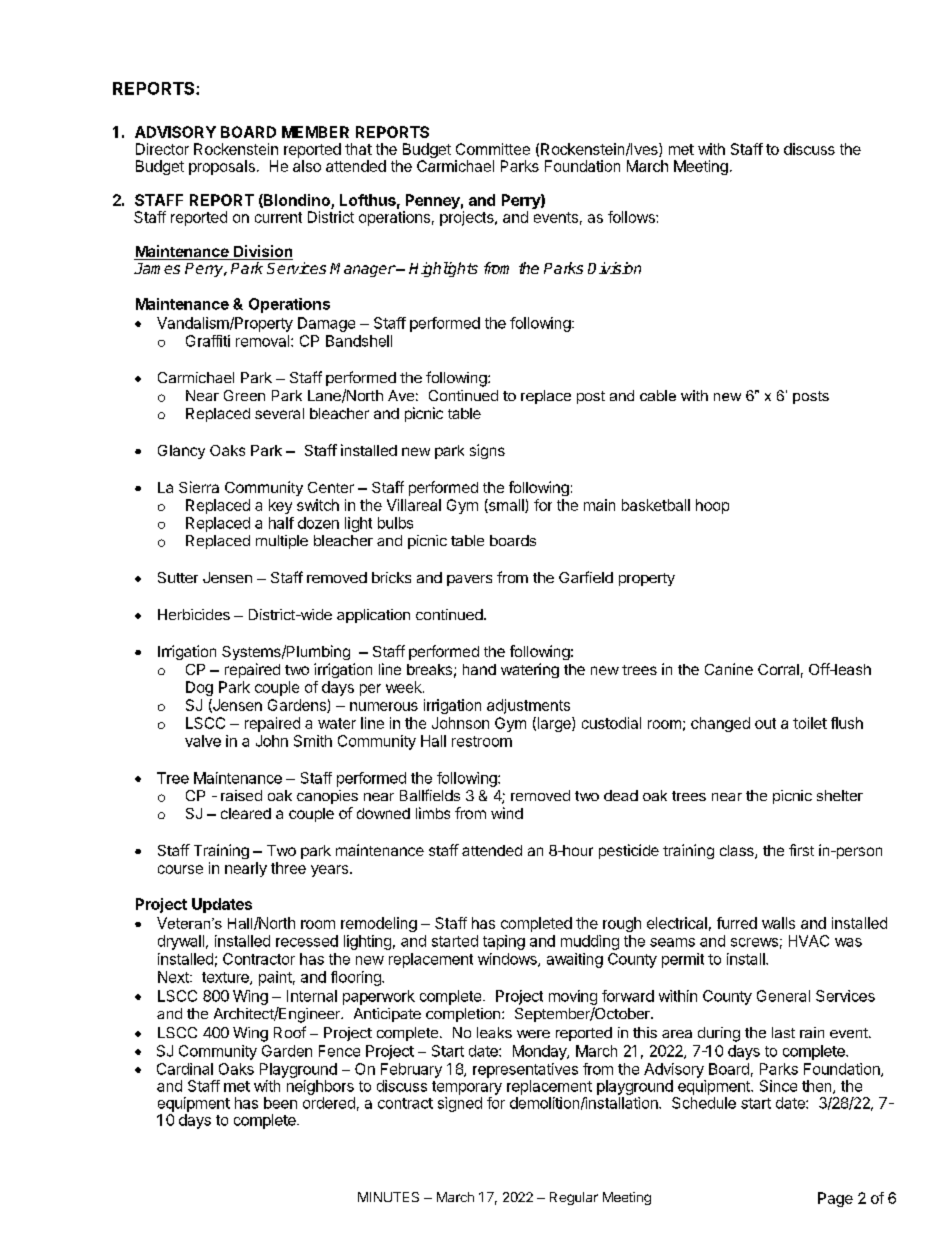  I want to click on hoop, so click(712, 506).
